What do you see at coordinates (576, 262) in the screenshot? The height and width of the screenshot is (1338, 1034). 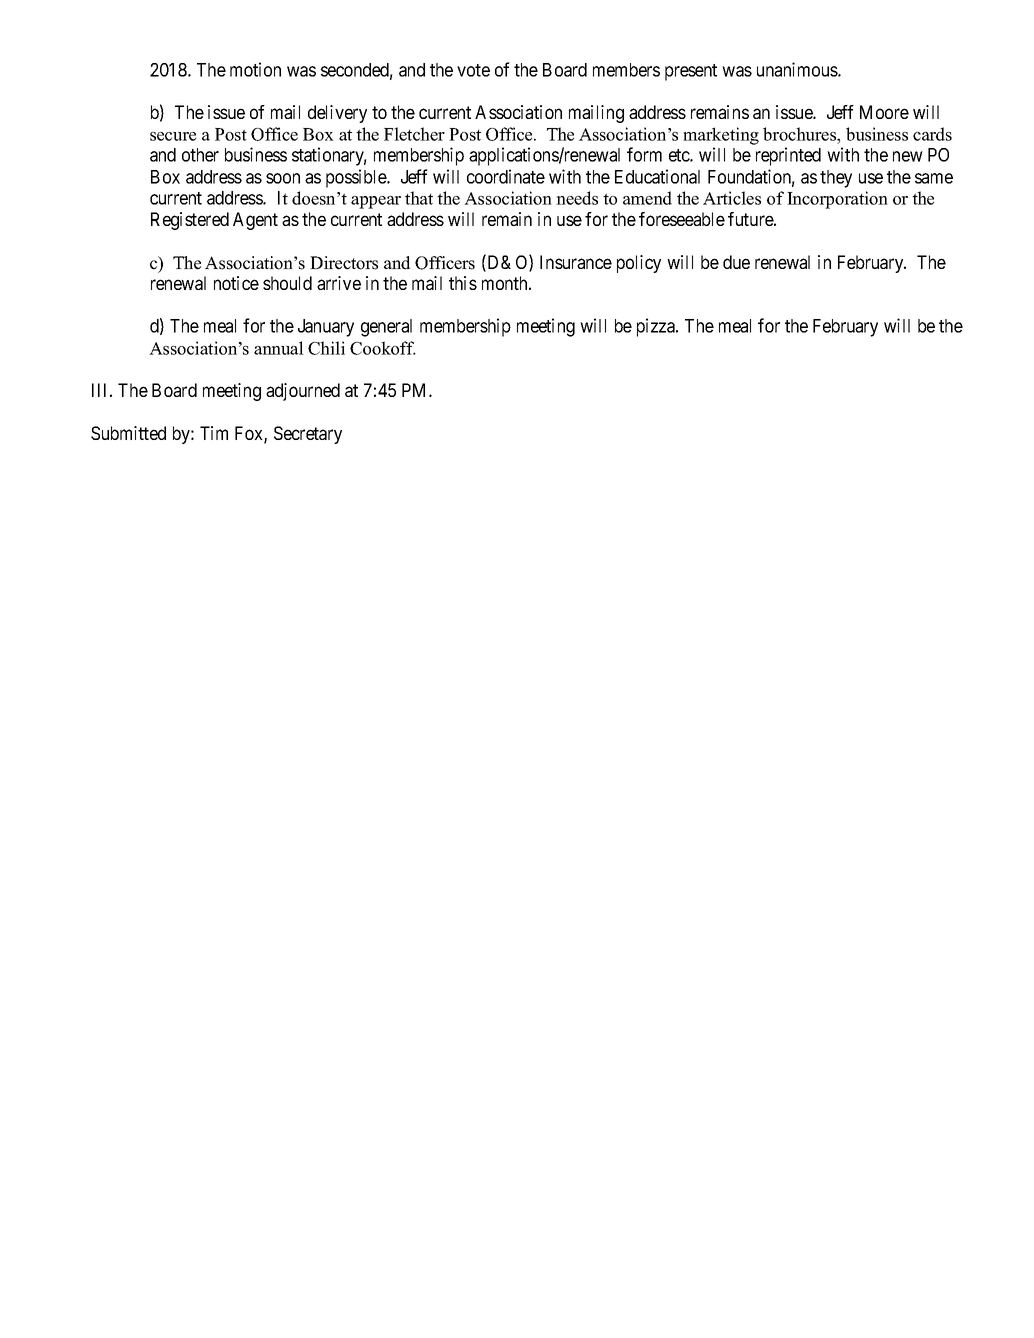 I see `Insurance` at bounding box center [576, 262].
